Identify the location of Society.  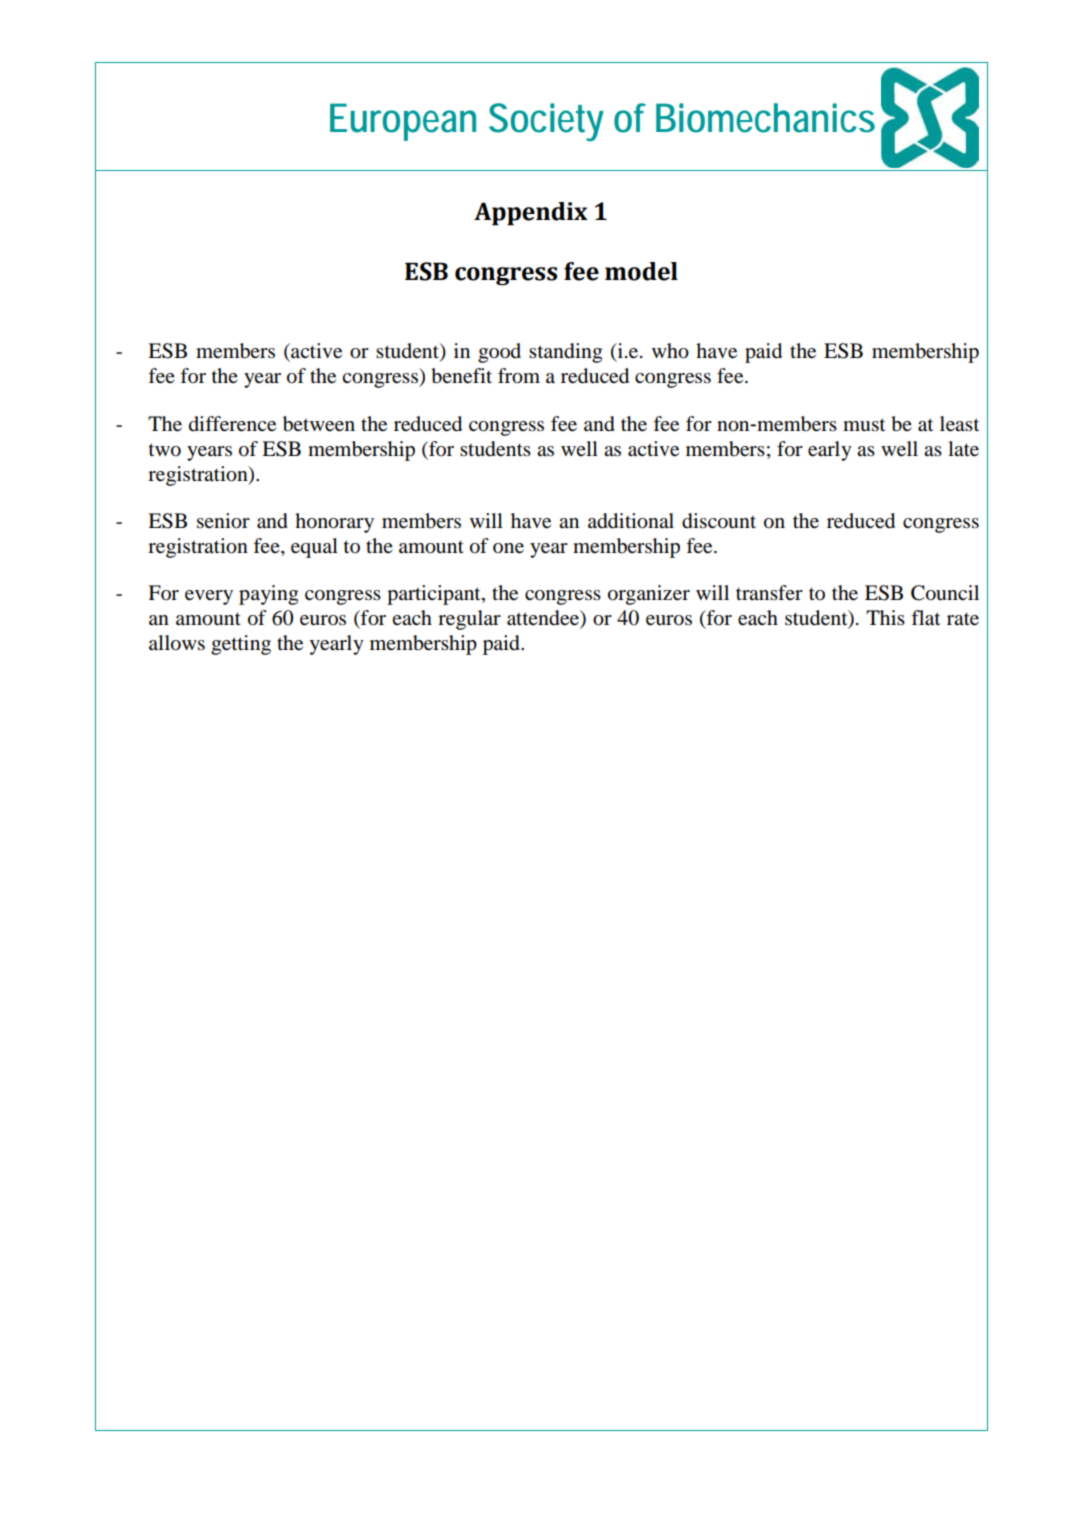
(546, 122).
